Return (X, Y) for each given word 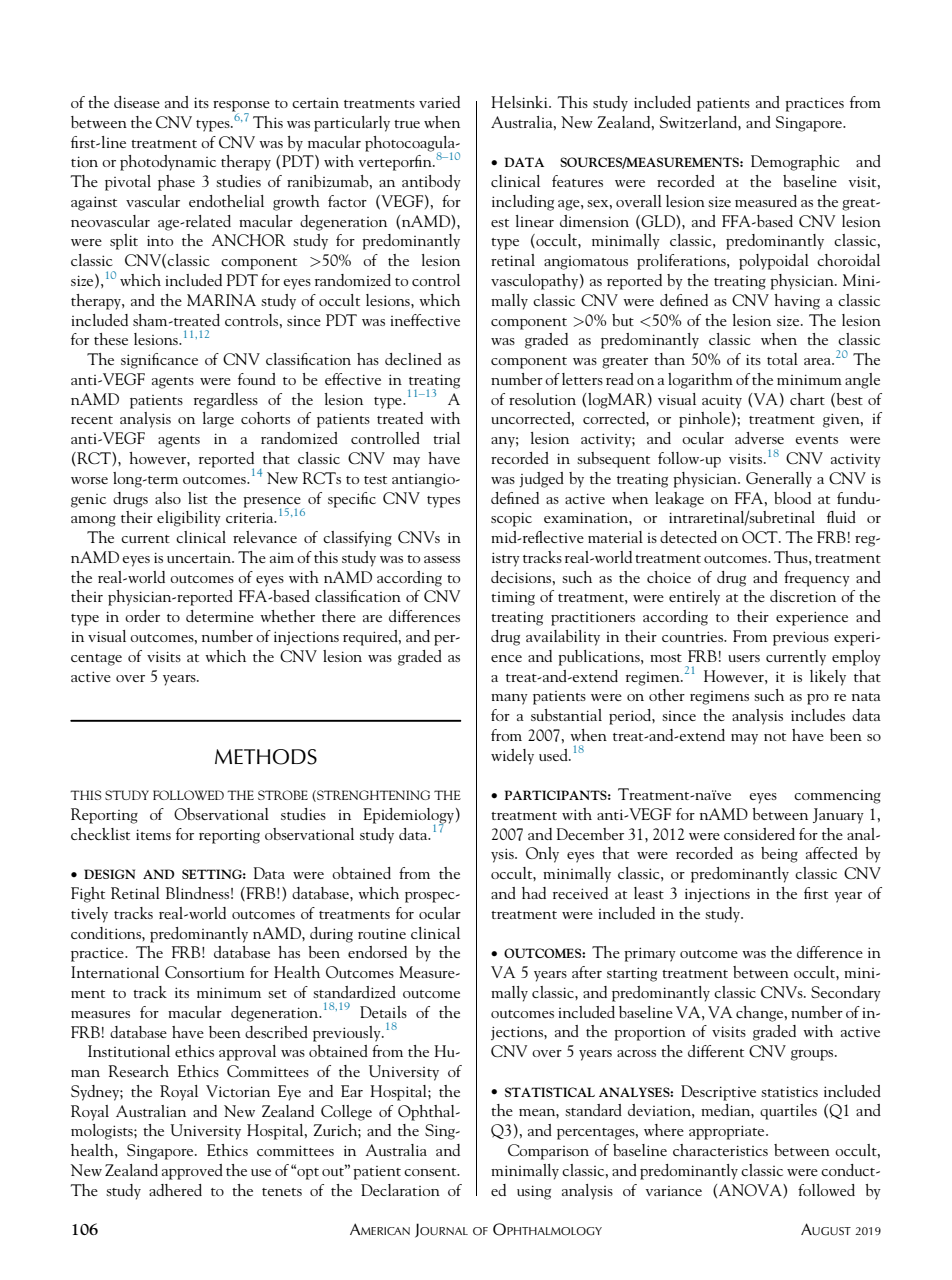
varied (439, 102)
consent (431, 1172)
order (142, 616)
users (744, 658)
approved (192, 1172)
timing (513, 598)
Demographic (795, 163)
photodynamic (168, 163)
